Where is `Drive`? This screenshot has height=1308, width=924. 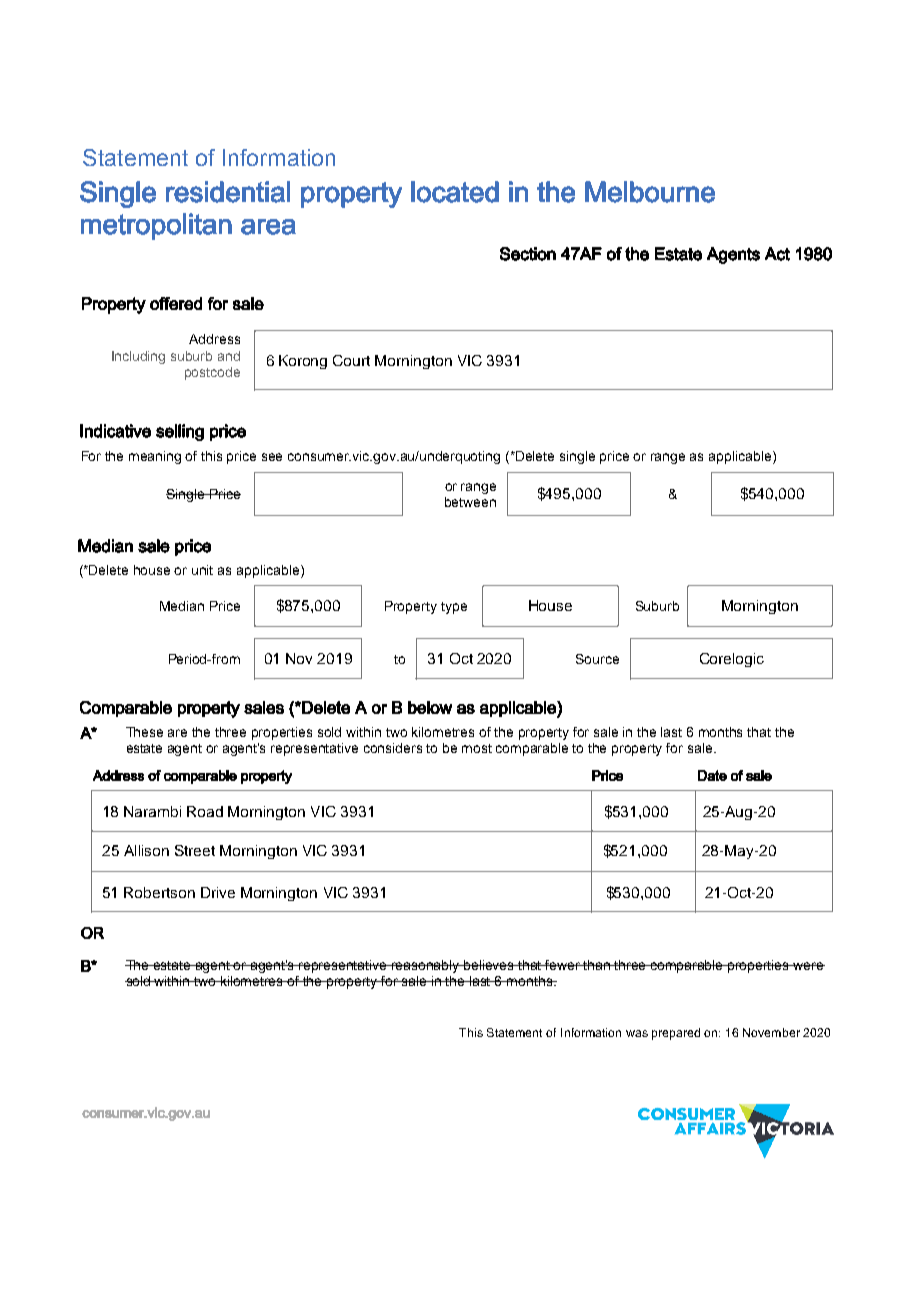
Drive is located at coordinates (218, 892).
